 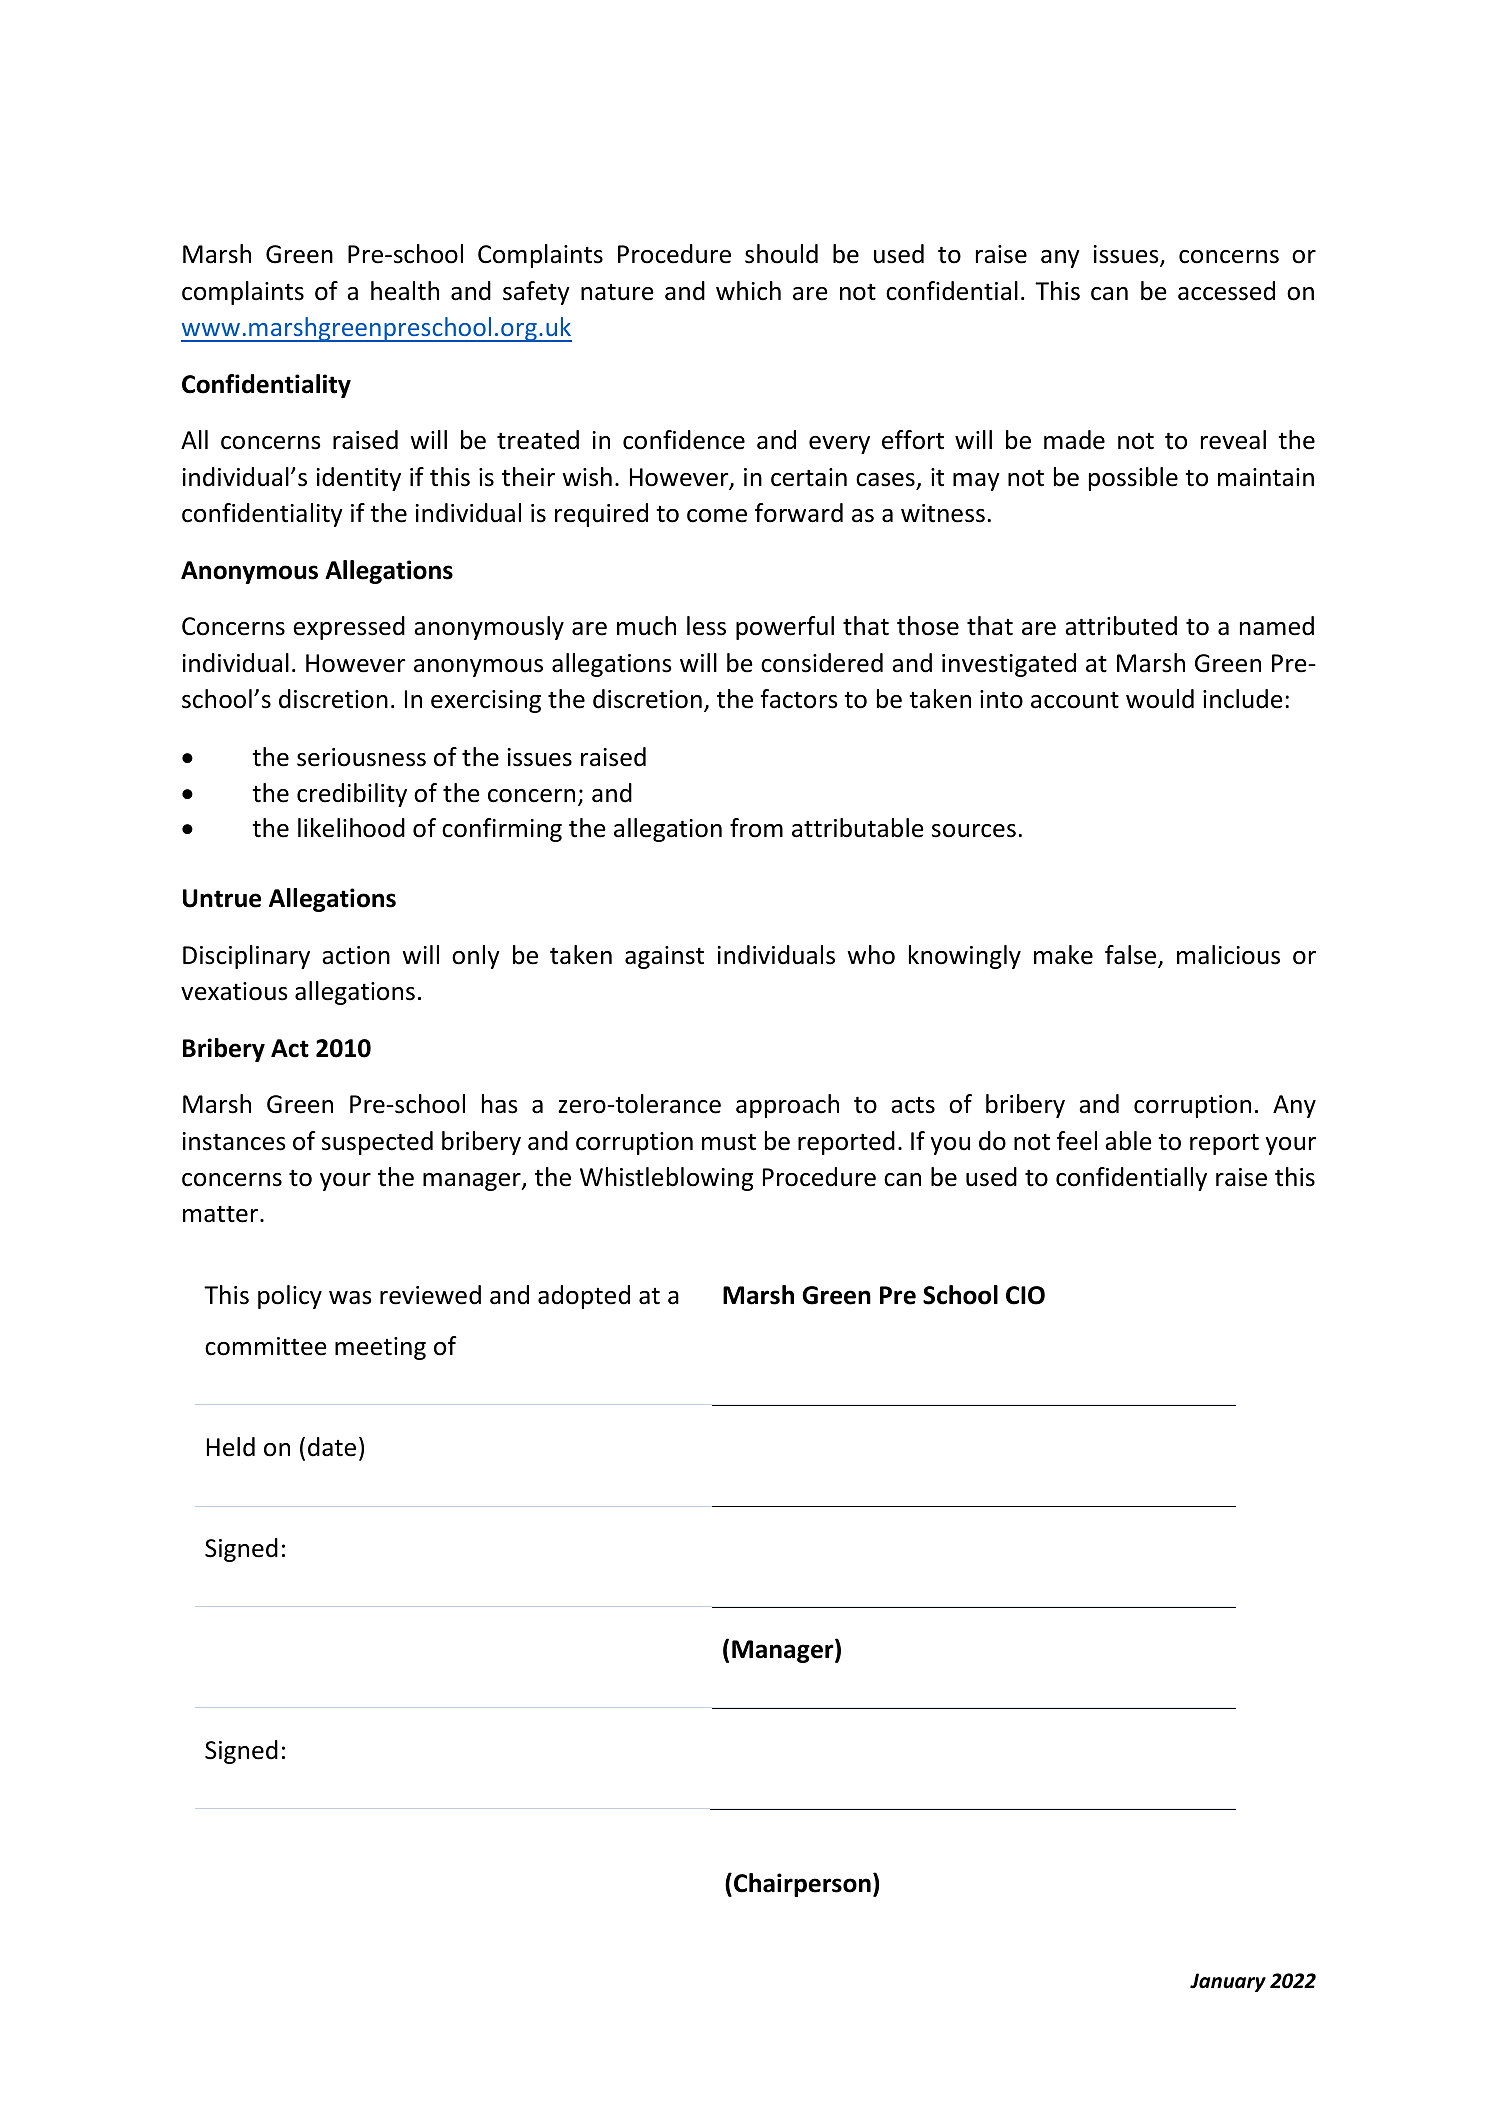 What do you see at coordinates (405, 291) in the page?
I see `health` at bounding box center [405, 291].
